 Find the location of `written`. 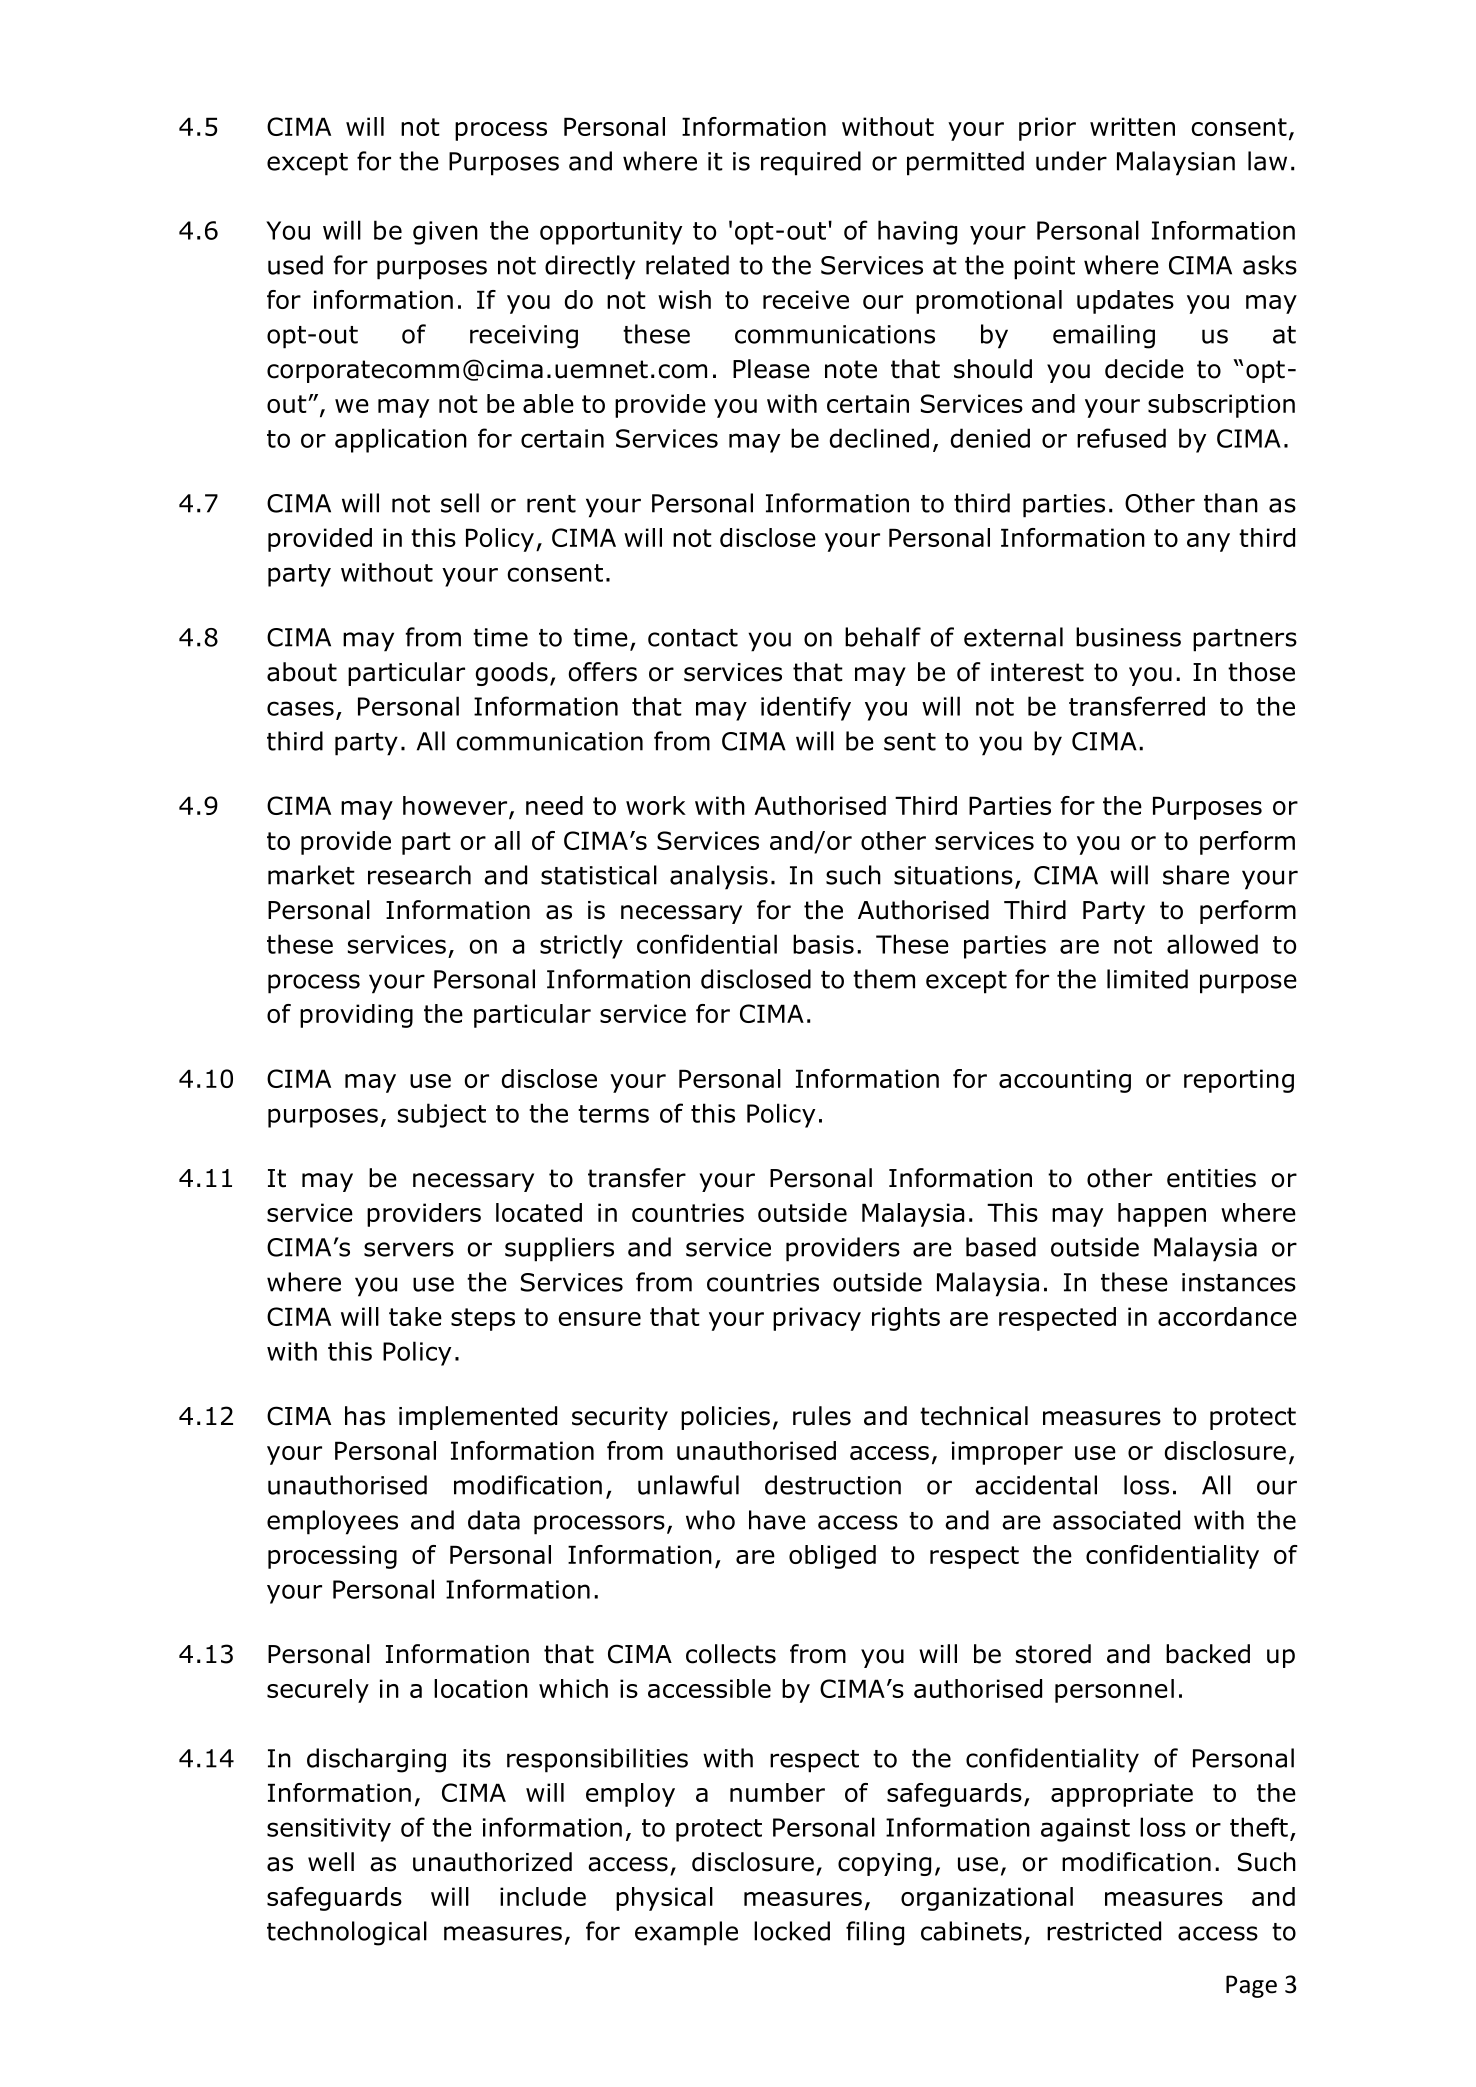

written is located at coordinates (1132, 126).
